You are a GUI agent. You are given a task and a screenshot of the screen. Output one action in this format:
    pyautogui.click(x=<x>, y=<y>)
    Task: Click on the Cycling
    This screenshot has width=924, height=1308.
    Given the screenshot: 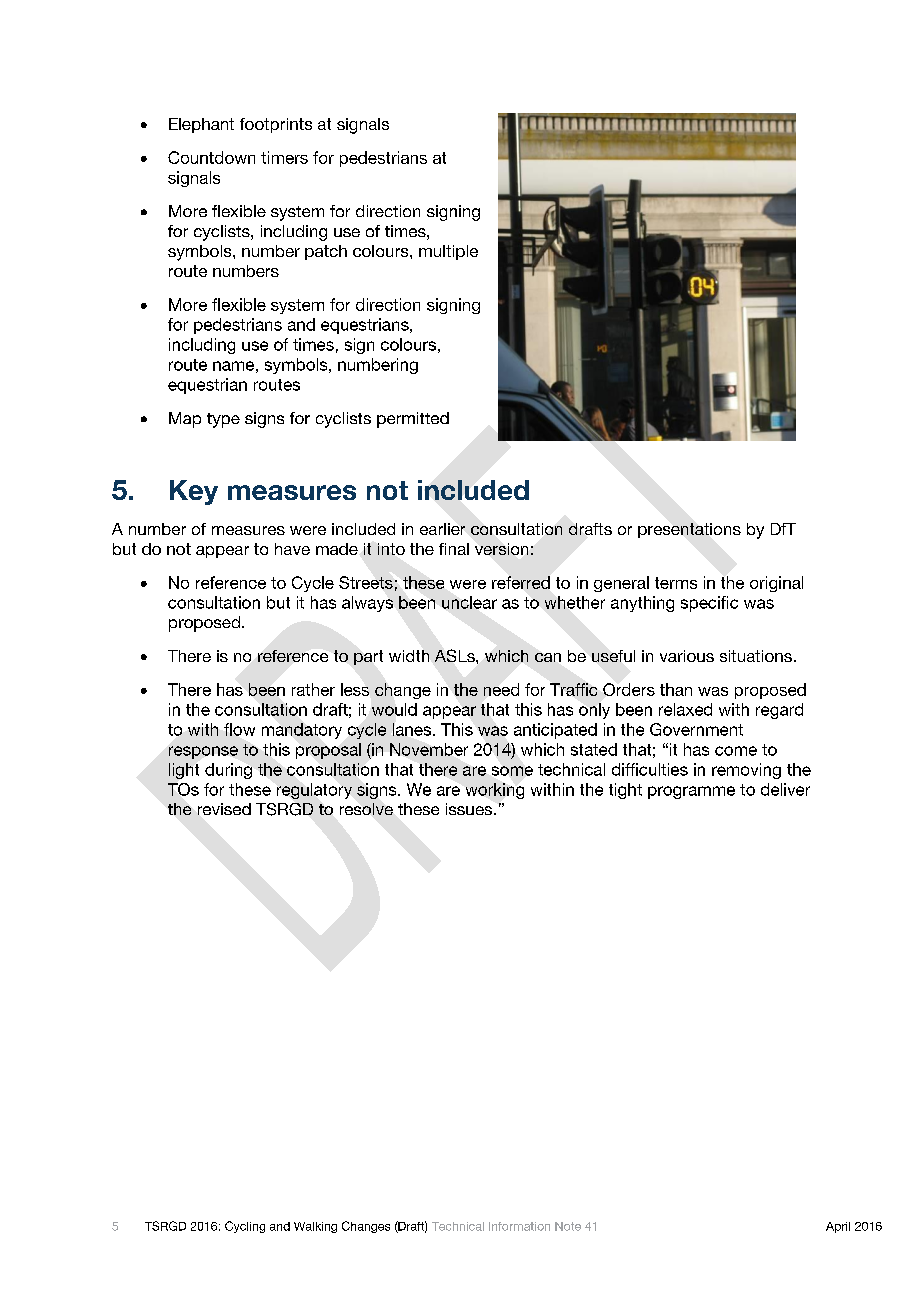 What is the action you would take?
    pyautogui.click(x=245, y=1227)
